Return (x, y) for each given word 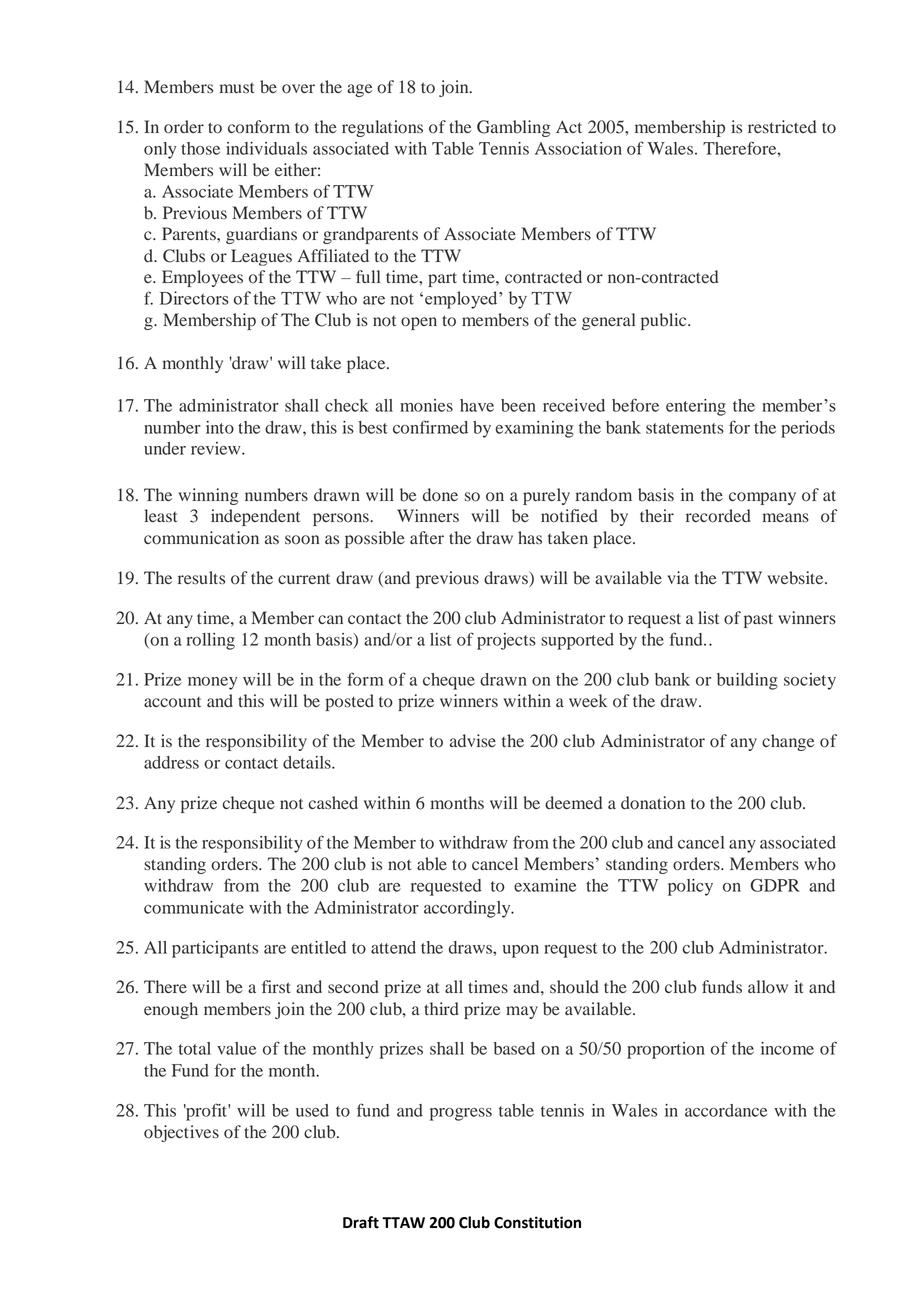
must (237, 87)
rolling (210, 641)
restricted (782, 127)
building (747, 681)
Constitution (537, 1222)
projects (506, 641)
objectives (181, 1133)
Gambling (513, 128)
